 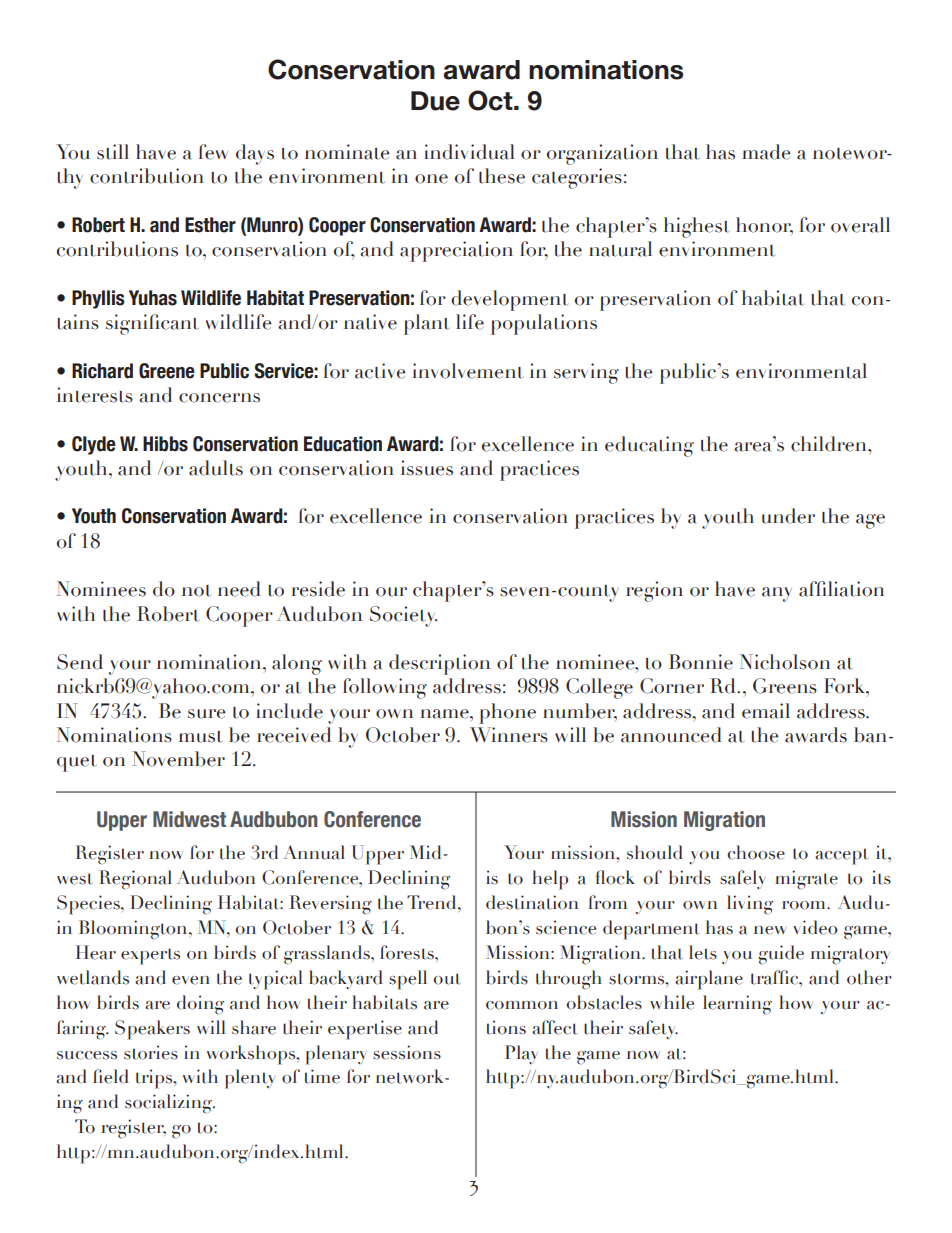 What do you see at coordinates (178, 759) in the screenshot?
I see `November` at bounding box center [178, 759].
